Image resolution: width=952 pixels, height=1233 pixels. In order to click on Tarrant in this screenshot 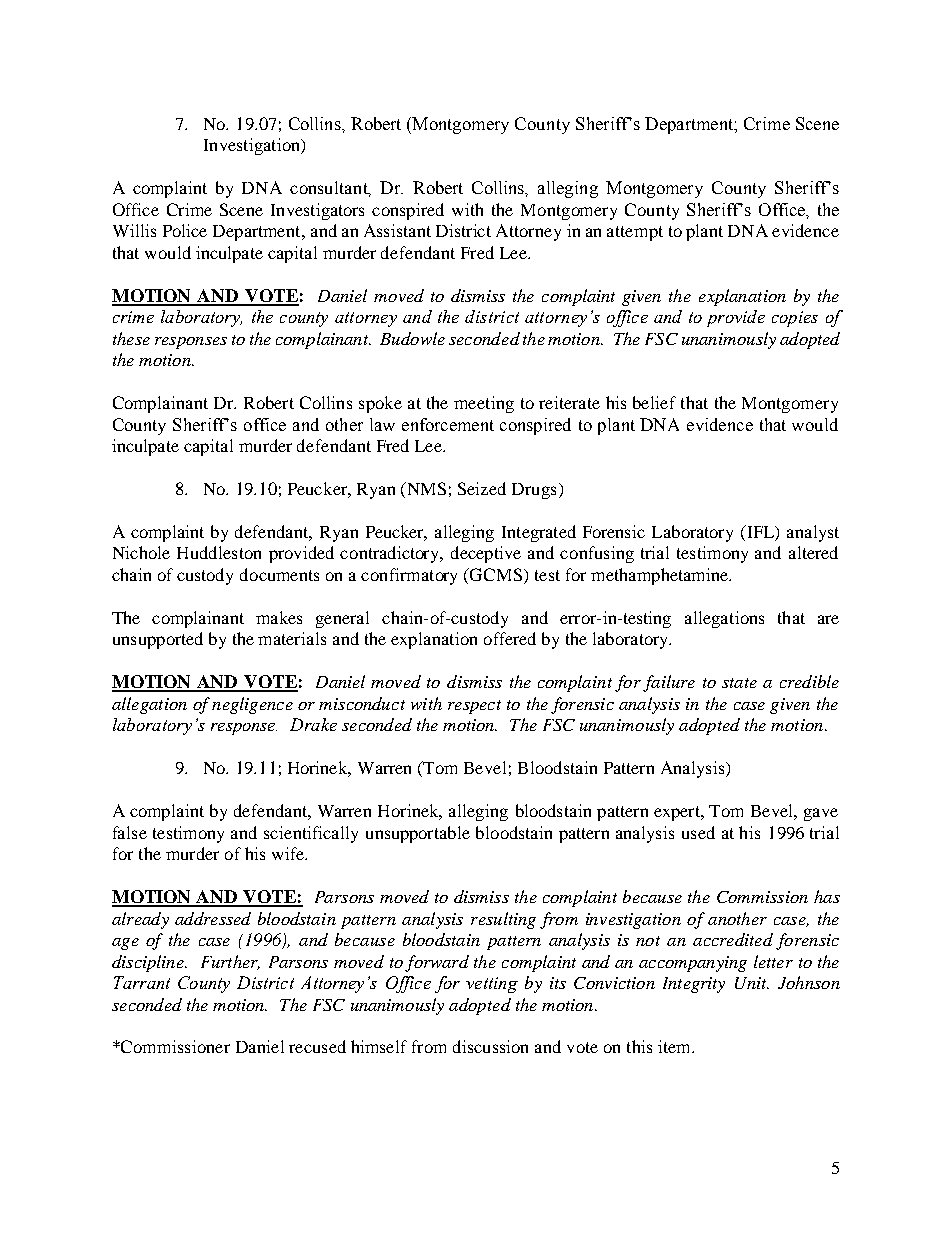, I will do `click(142, 982)`.
